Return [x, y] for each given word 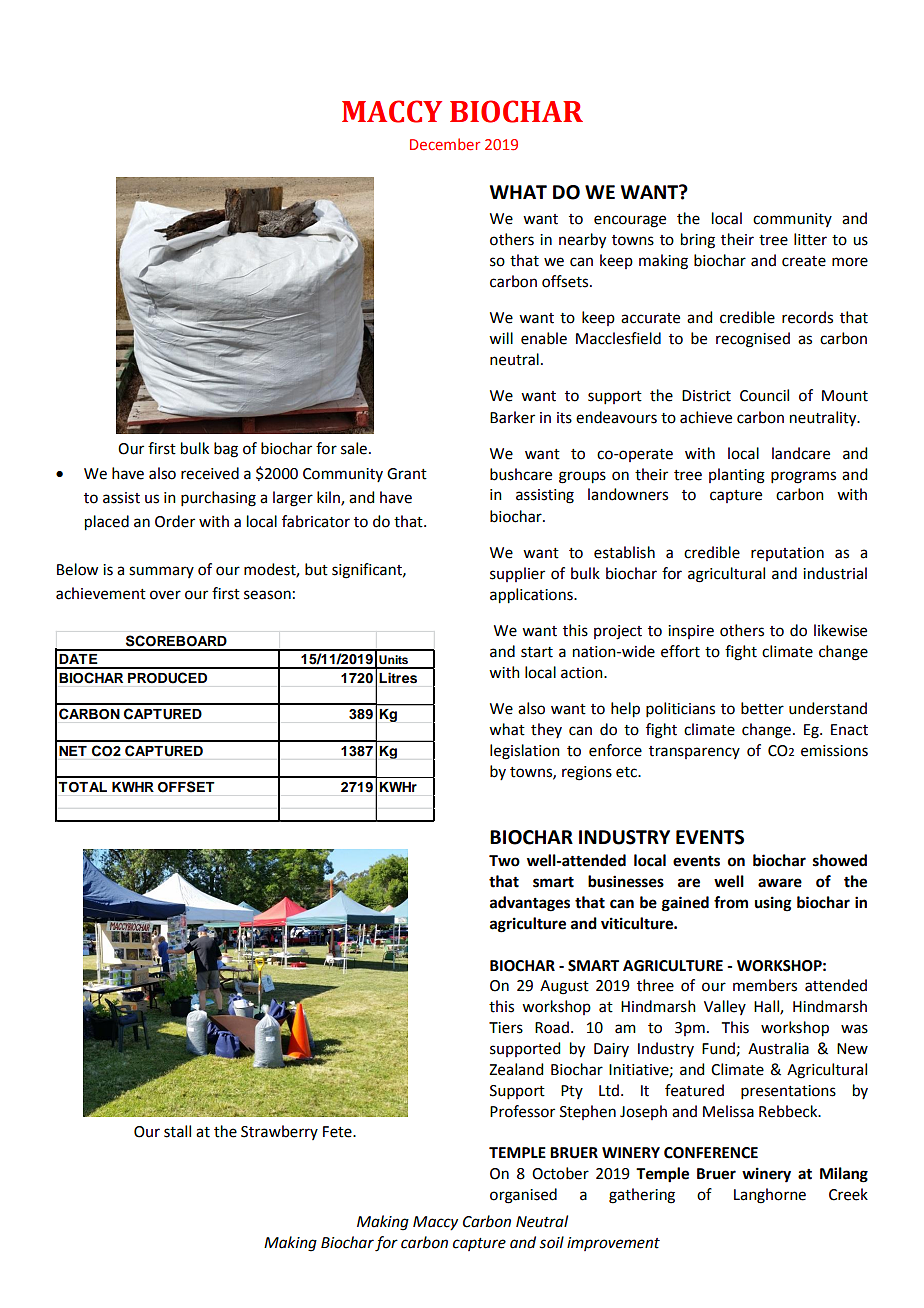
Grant [407, 474]
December [445, 144]
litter [810, 239]
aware [780, 883]
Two [504, 861]
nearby [582, 241]
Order [175, 521]
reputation [787, 554]
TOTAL [83, 787]
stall [177, 1131]
